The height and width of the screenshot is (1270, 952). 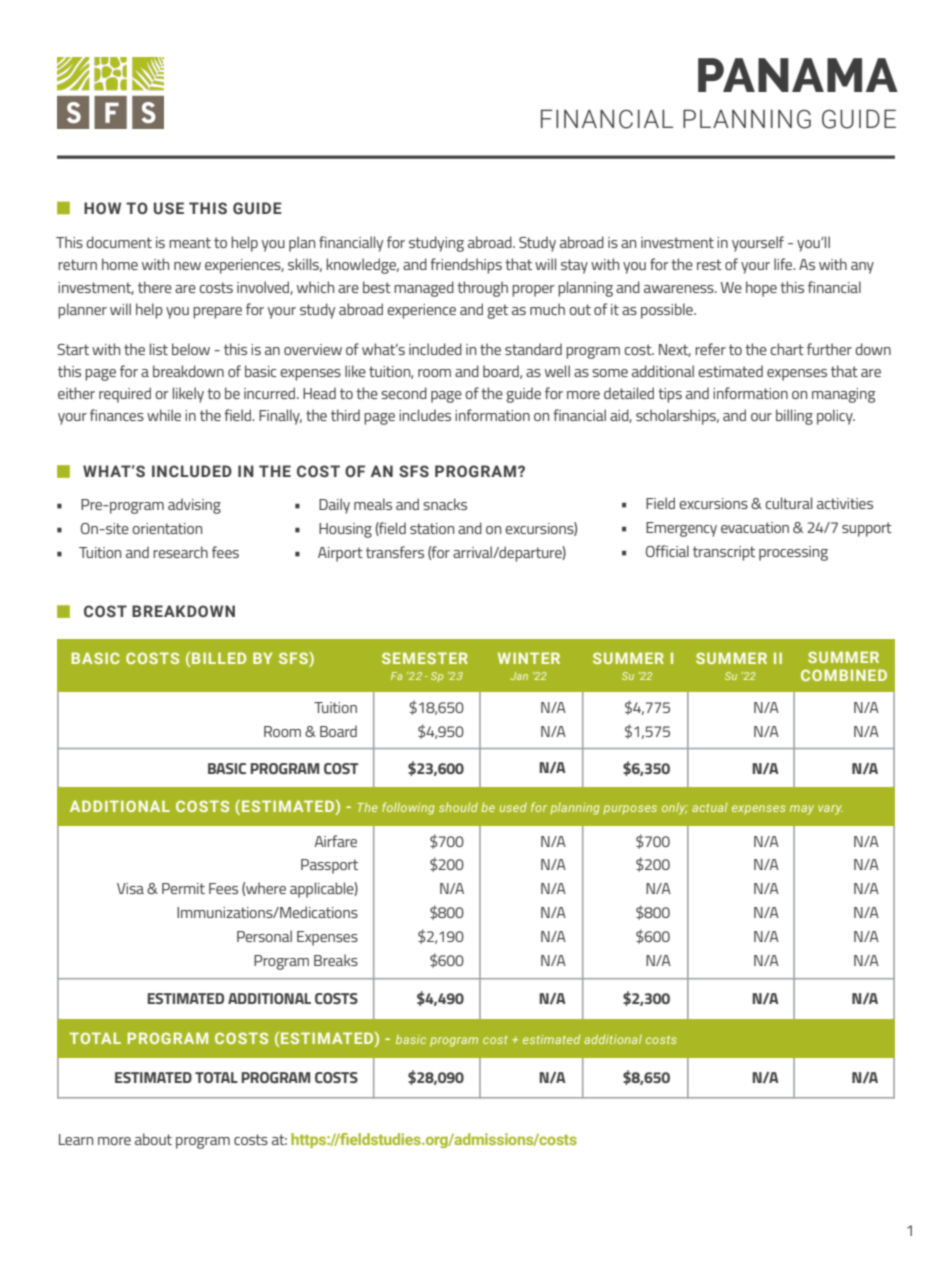 I want to click on PANAMA, so click(x=798, y=75).
